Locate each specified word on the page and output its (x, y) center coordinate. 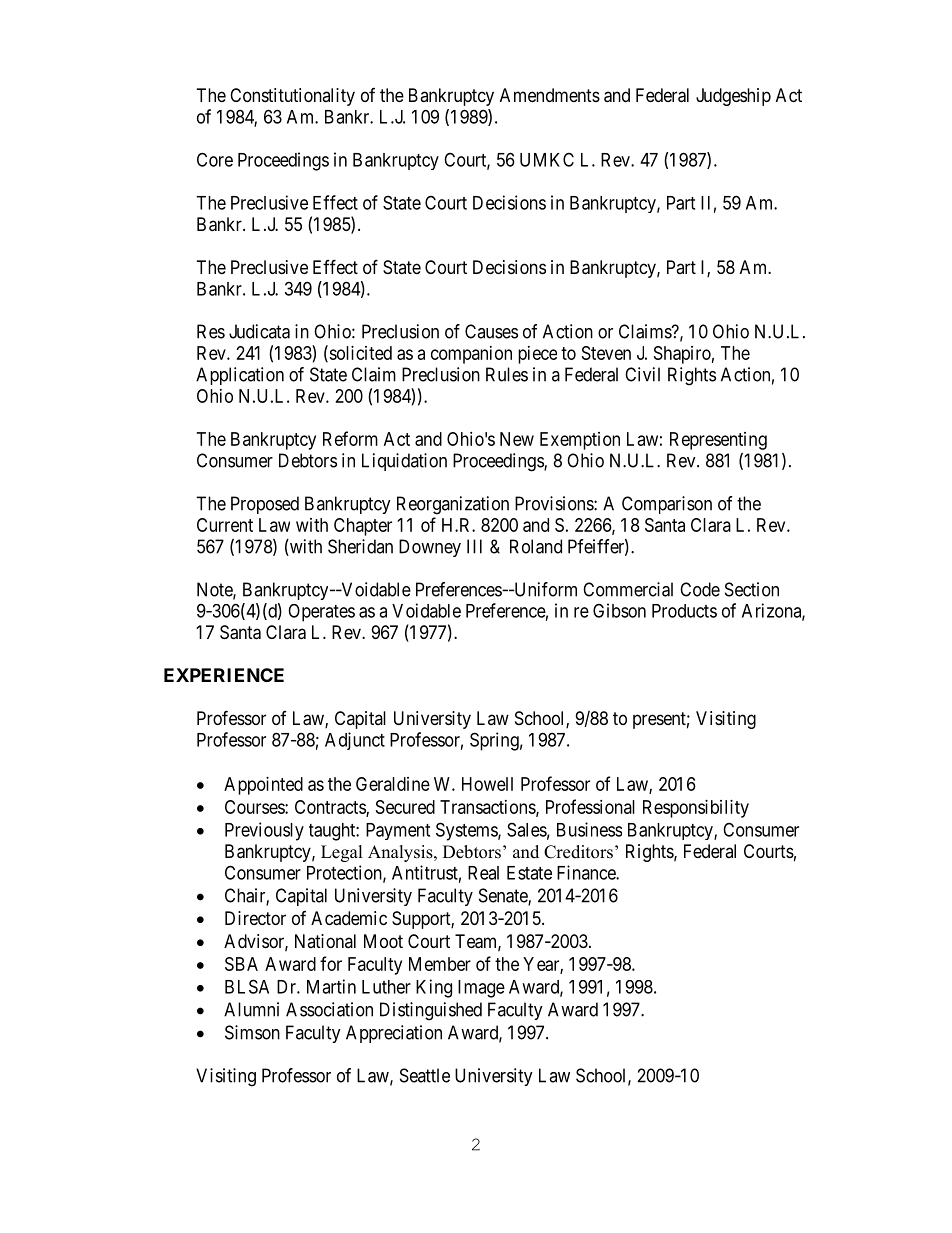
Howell (487, 784)
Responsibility (696, 809)
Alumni (251, 1009)
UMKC (547, 159)
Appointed (263, 786)
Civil (642, 374)
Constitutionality (292, 97)
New (517, 439)
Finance (587, 872)
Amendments (550, 95)
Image (481, 989)
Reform (350, 438)
